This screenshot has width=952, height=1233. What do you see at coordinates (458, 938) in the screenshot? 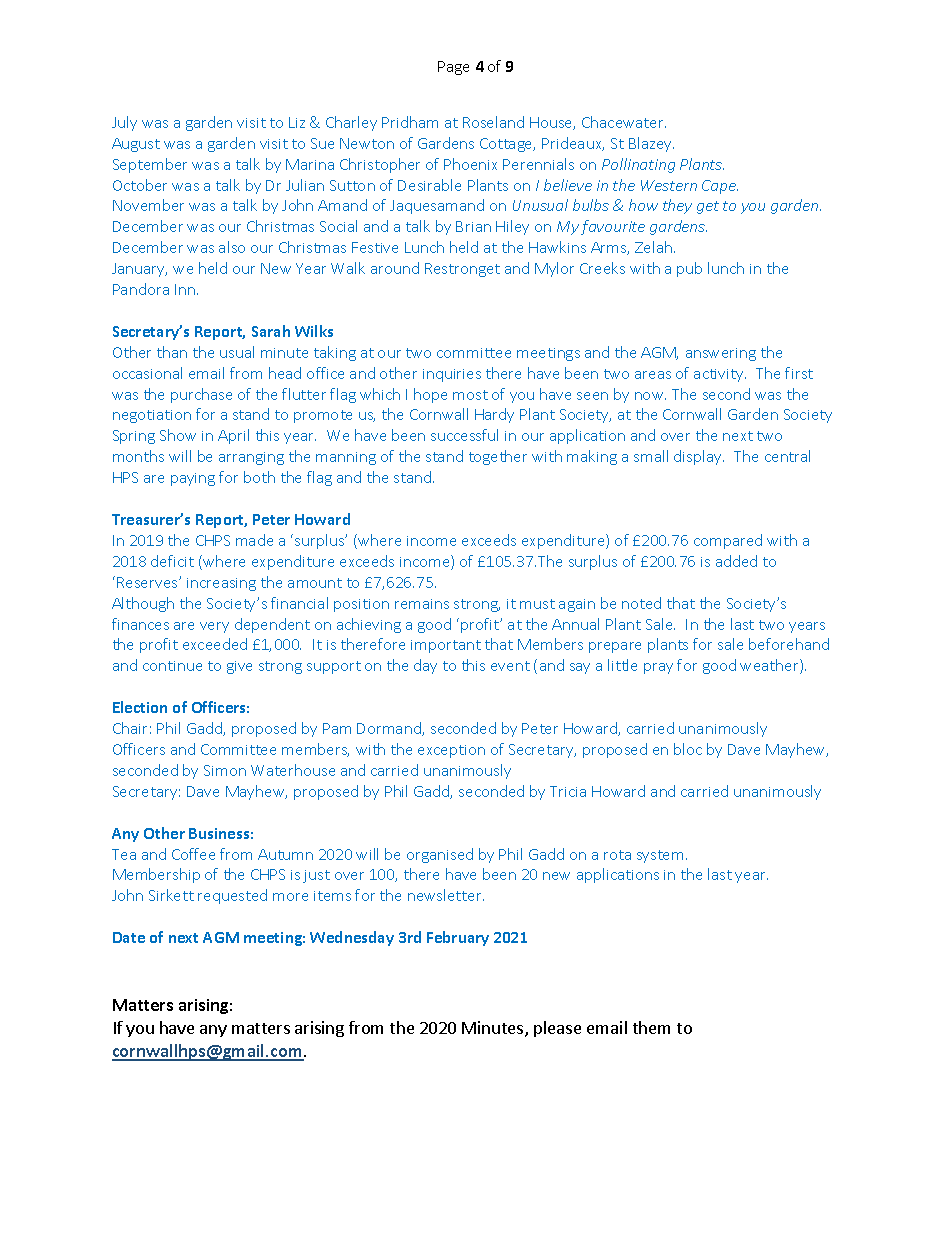
I see `February` at bounding box center [458, 938].
